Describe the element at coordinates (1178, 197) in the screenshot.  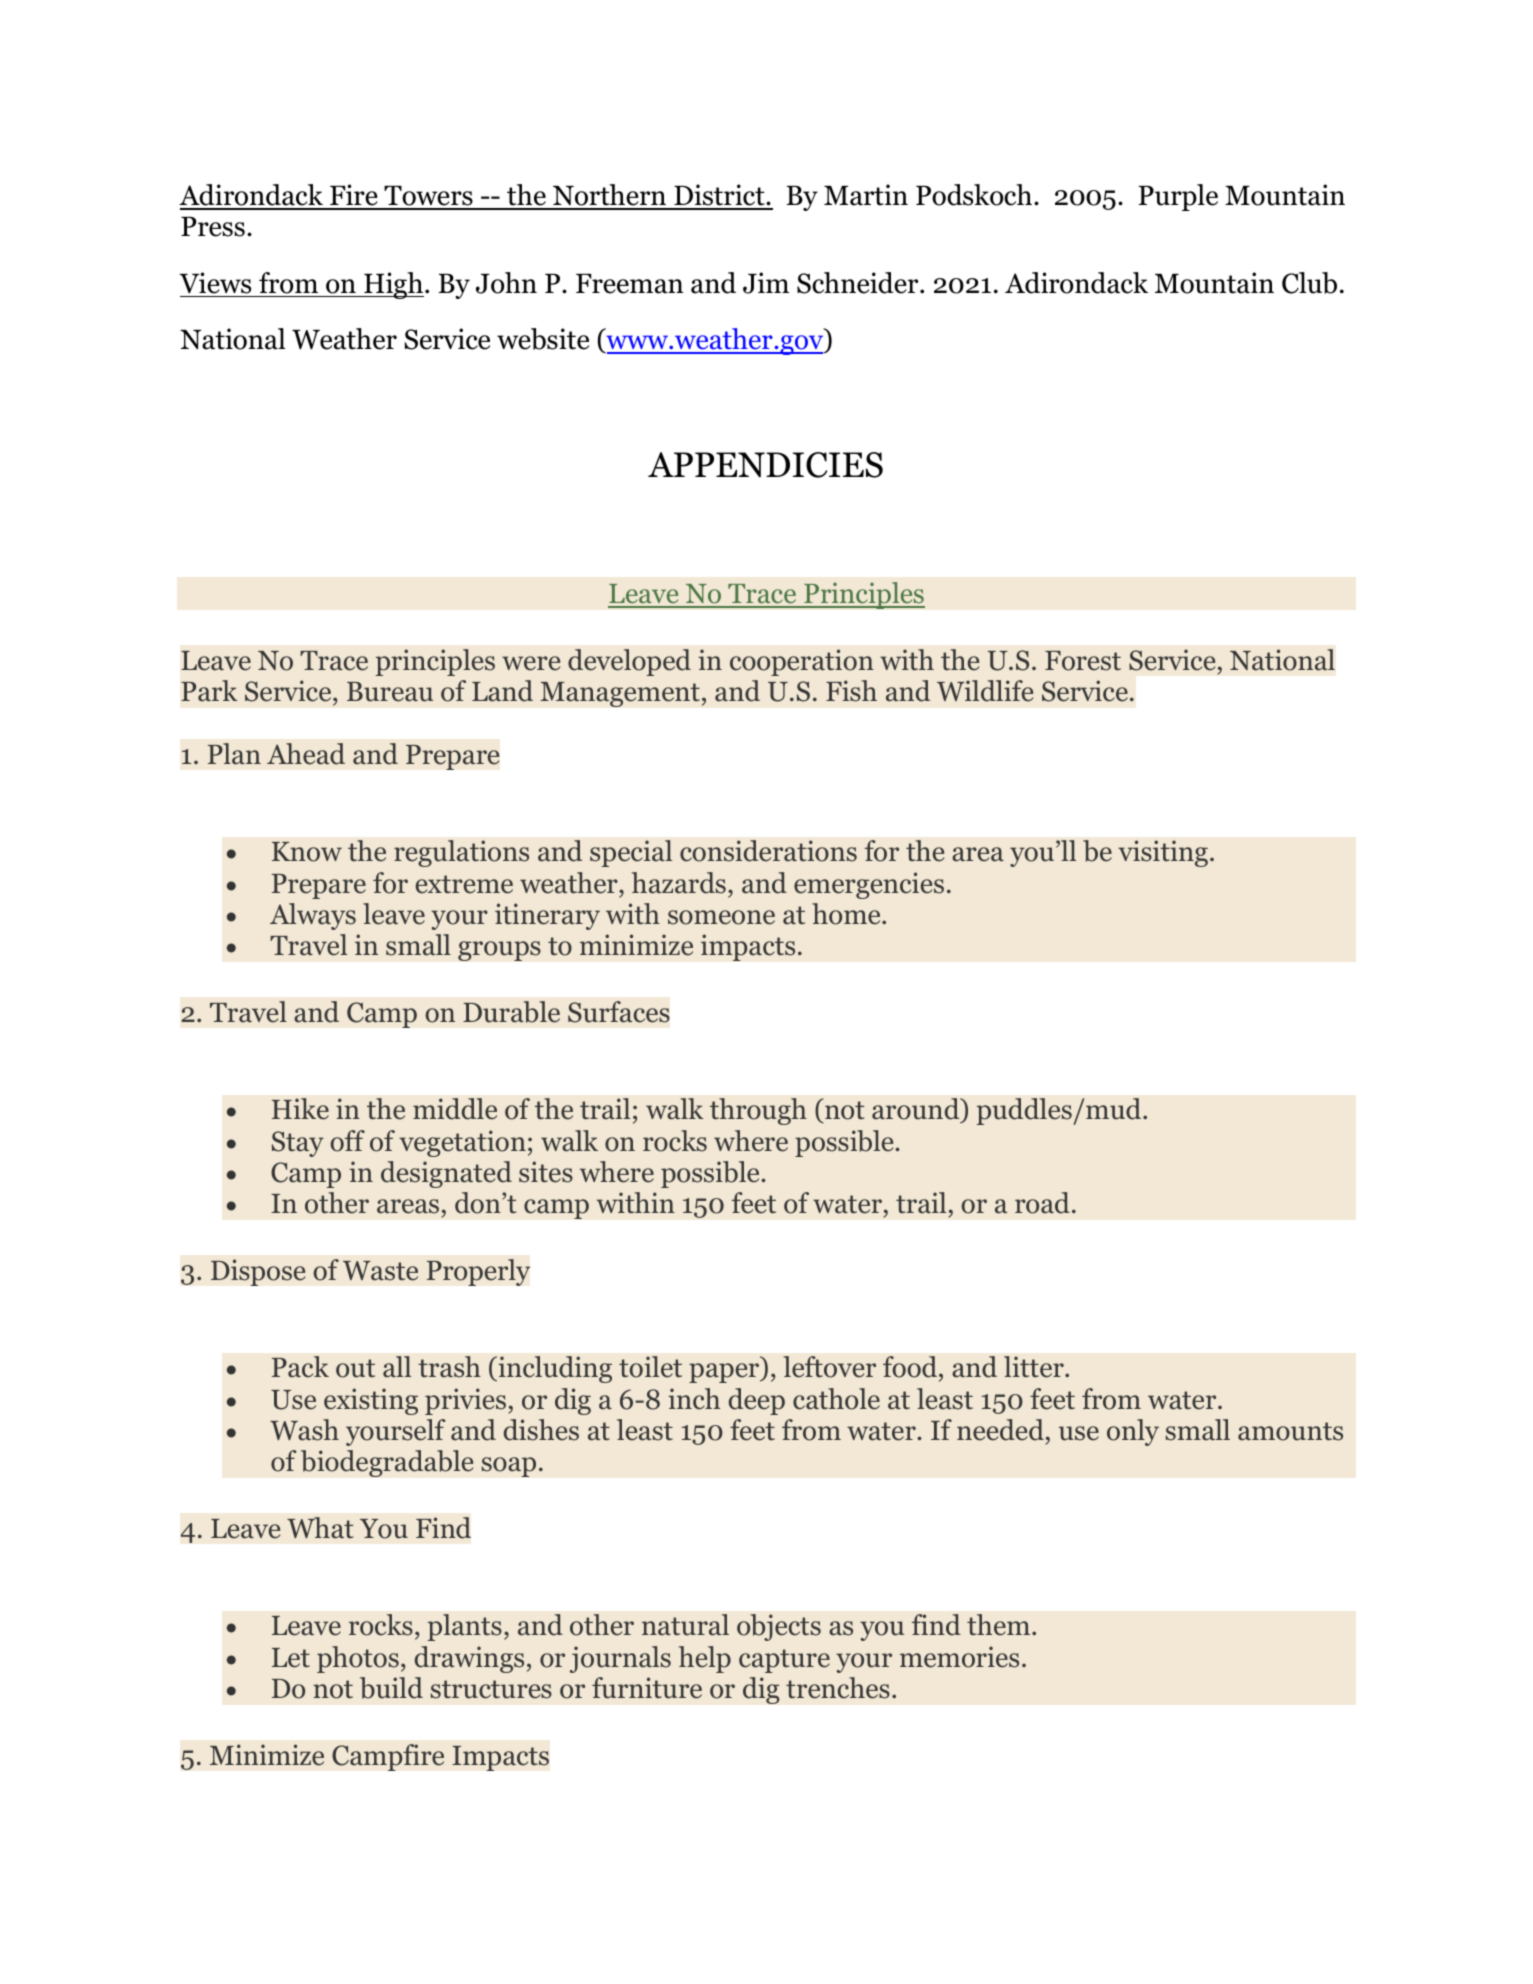
I see `Purple` at that location.
